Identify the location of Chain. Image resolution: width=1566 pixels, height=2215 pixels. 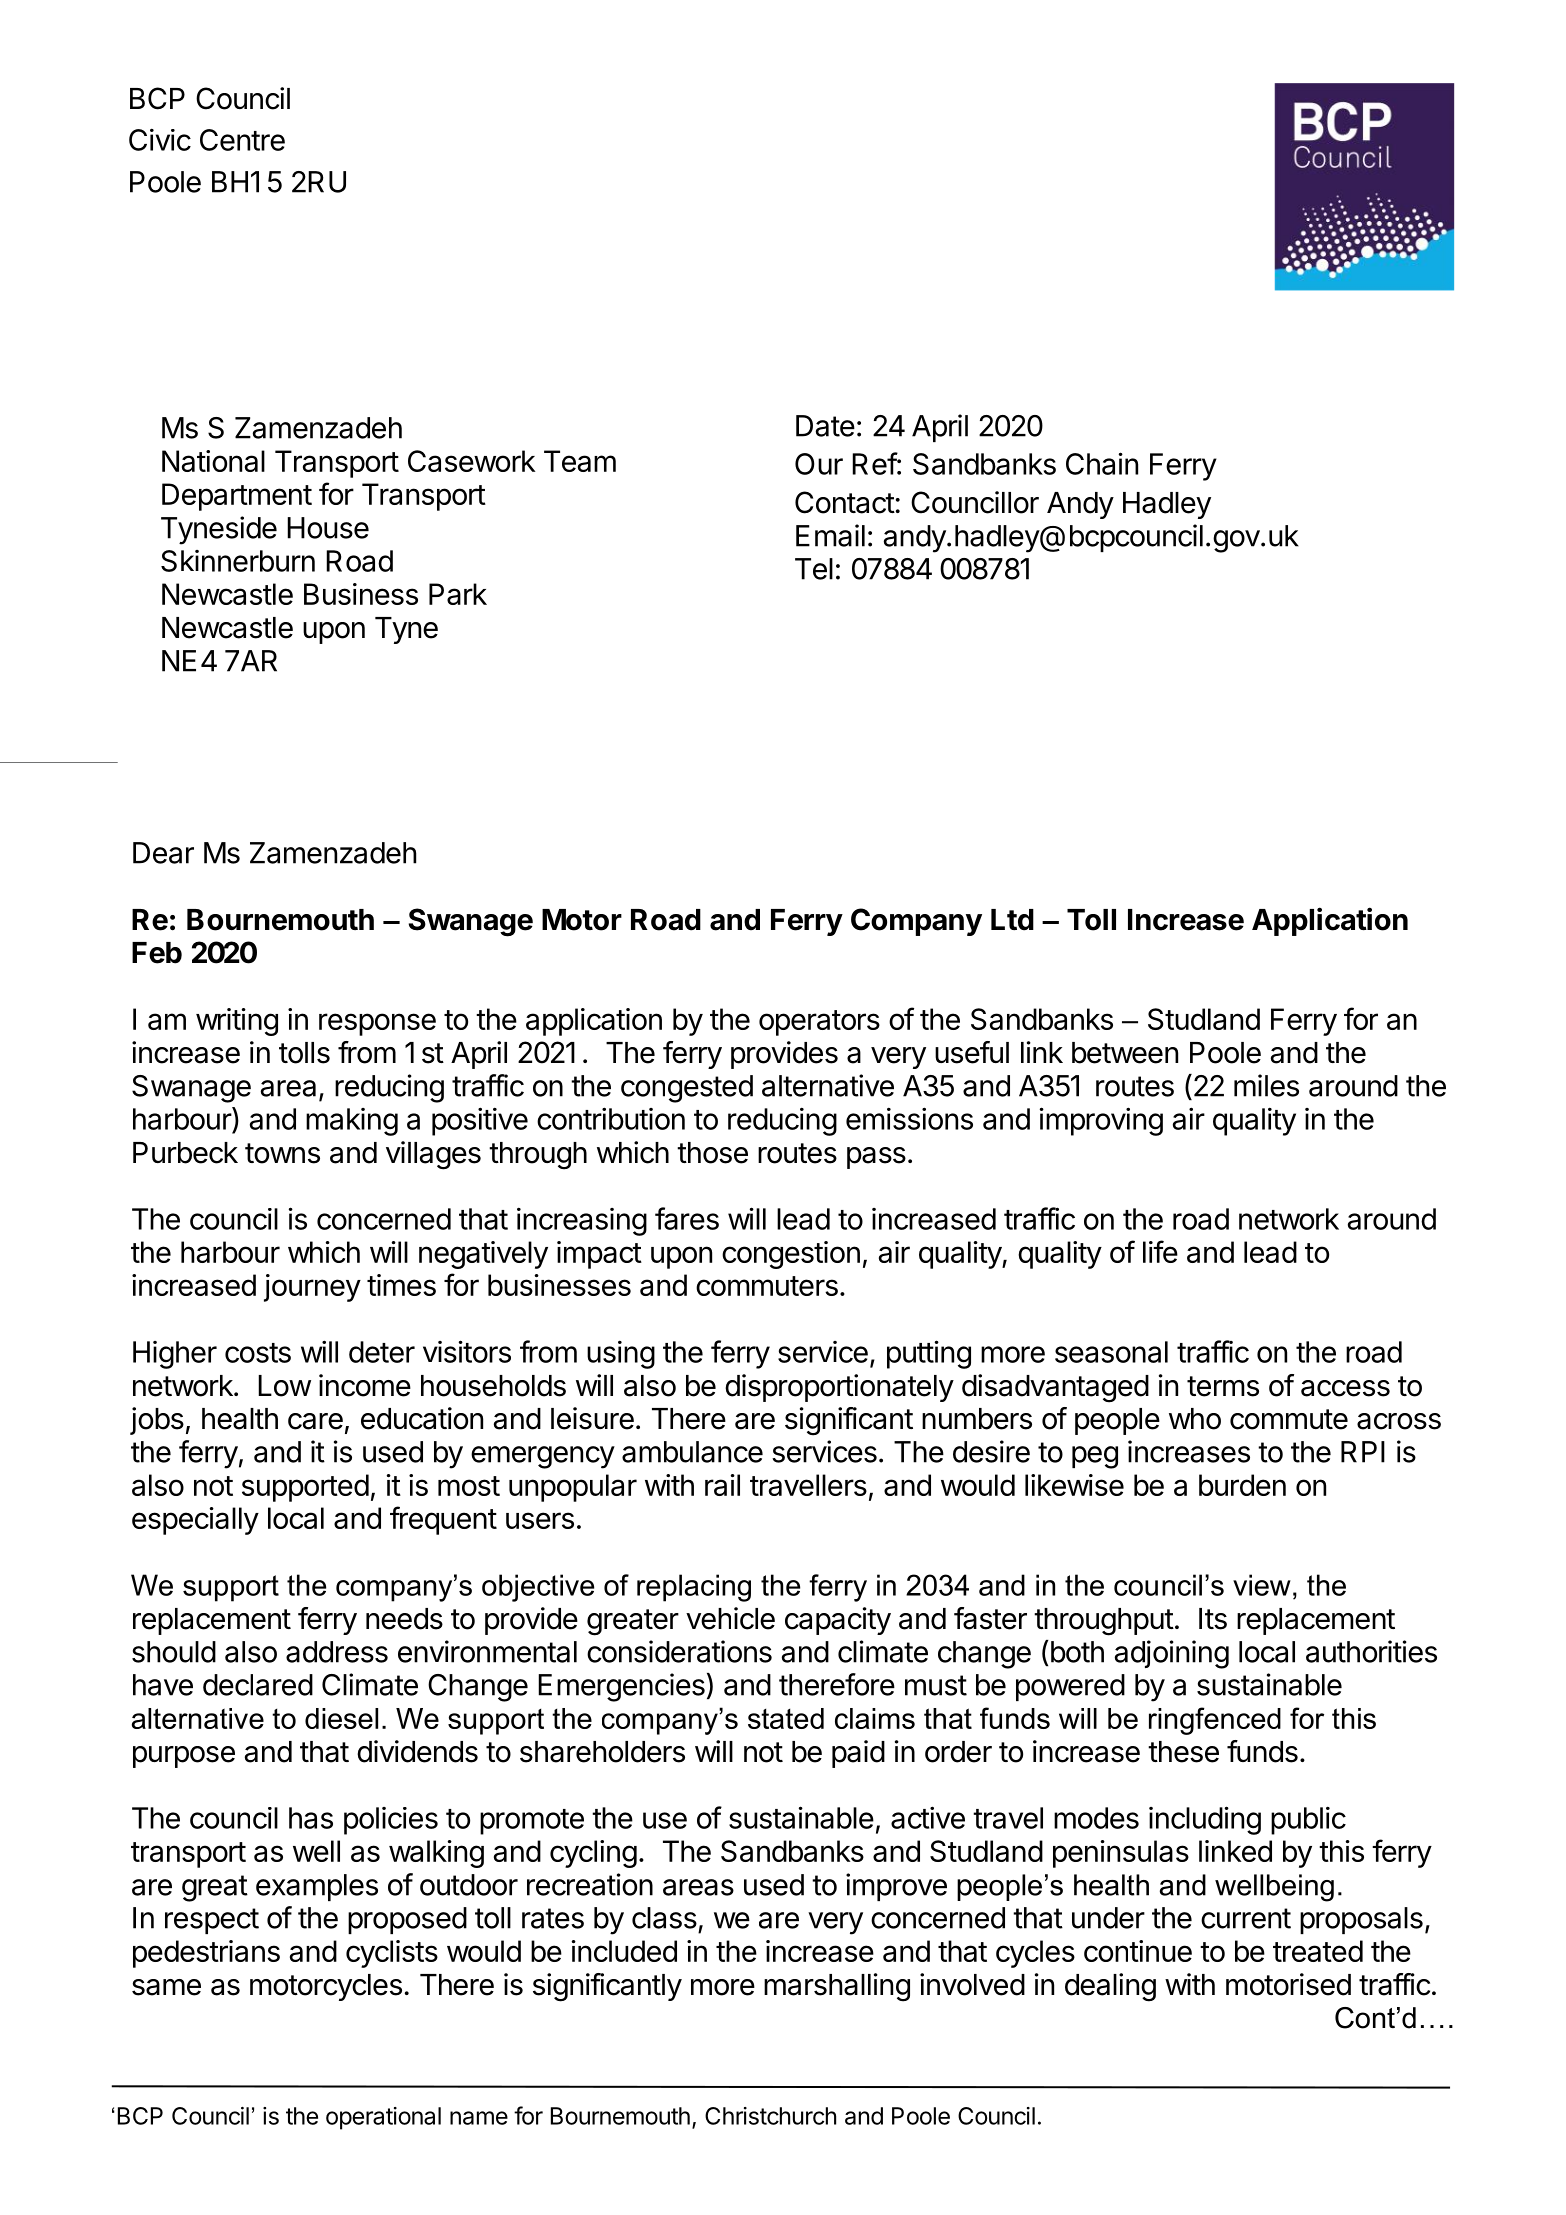
(1102, 463).
